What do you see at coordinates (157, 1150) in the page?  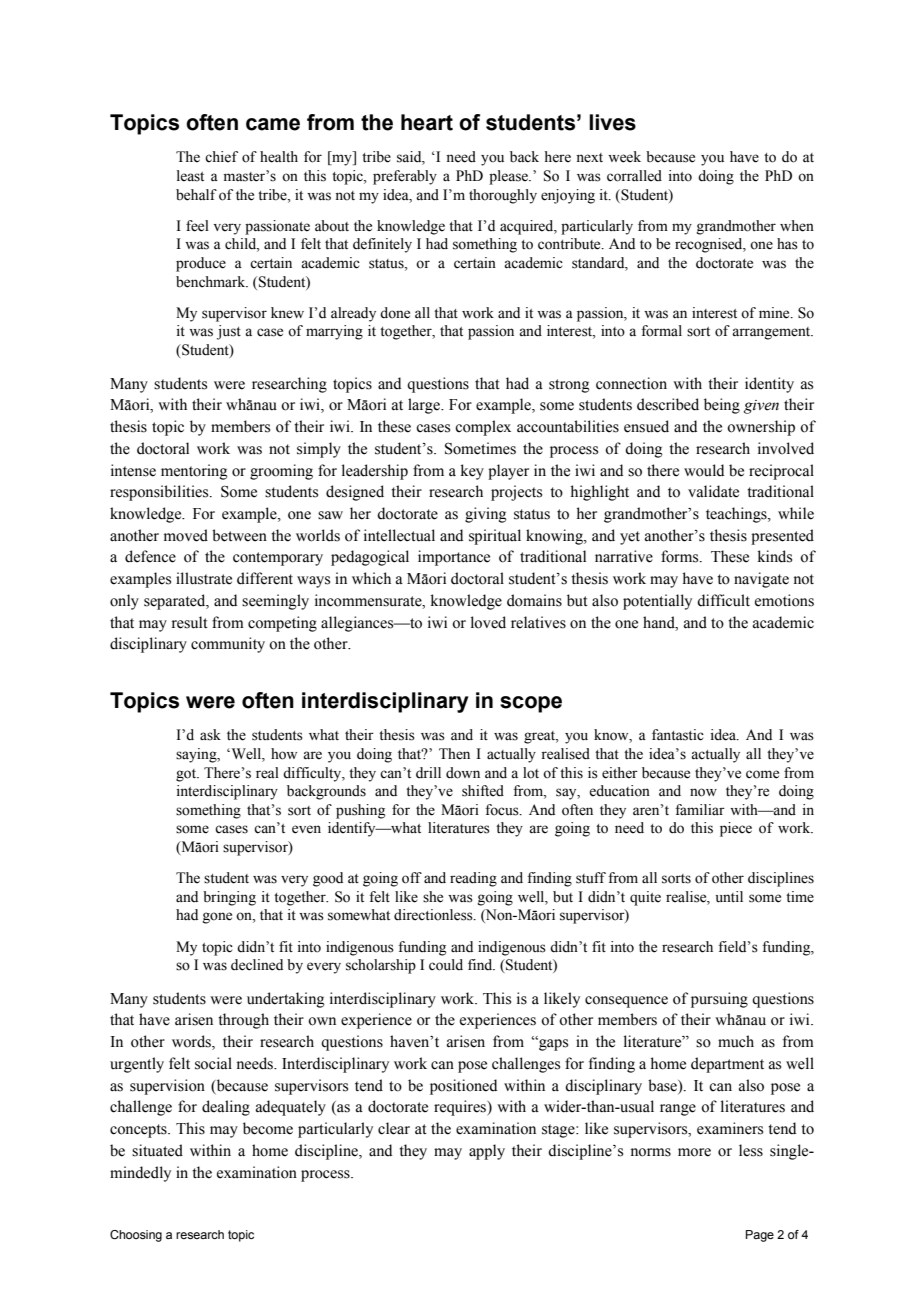 I see `situated` at bounding box center [157, 1150].
